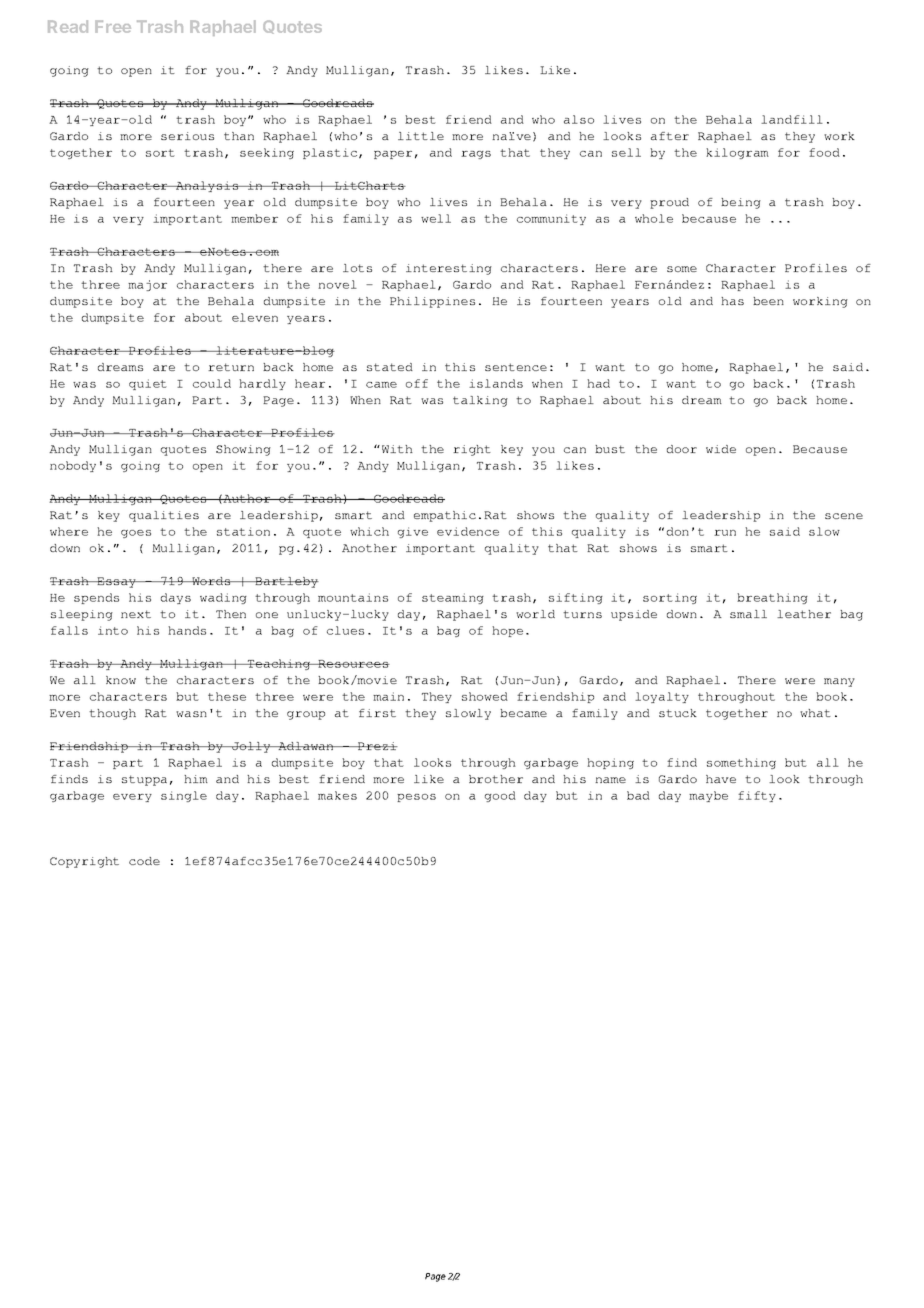 Image resolution: width=924 pixels, height=1308 pixels. Describe the element at coordinates (792, 119) in the document. I see `landfill` at that location.
